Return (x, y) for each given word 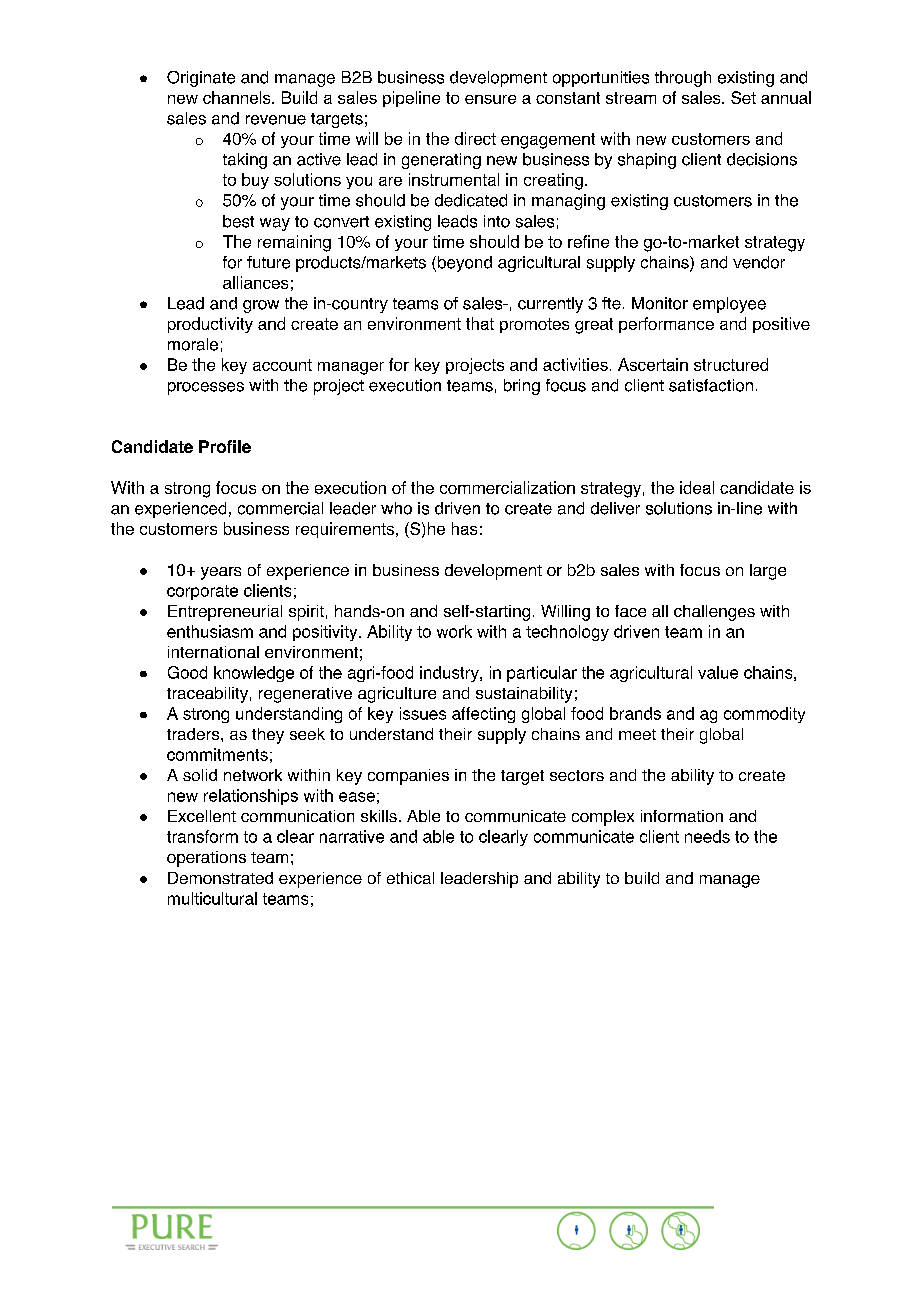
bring (522, 387)
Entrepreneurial (225, 613)
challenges (714, 613)
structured (731, 364)
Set (743, 97)
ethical (410, 878)
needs (707, 836)
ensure (490, 99)
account (282, 365)
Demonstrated (220, 878)
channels (238, 97)
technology (567, 633)
